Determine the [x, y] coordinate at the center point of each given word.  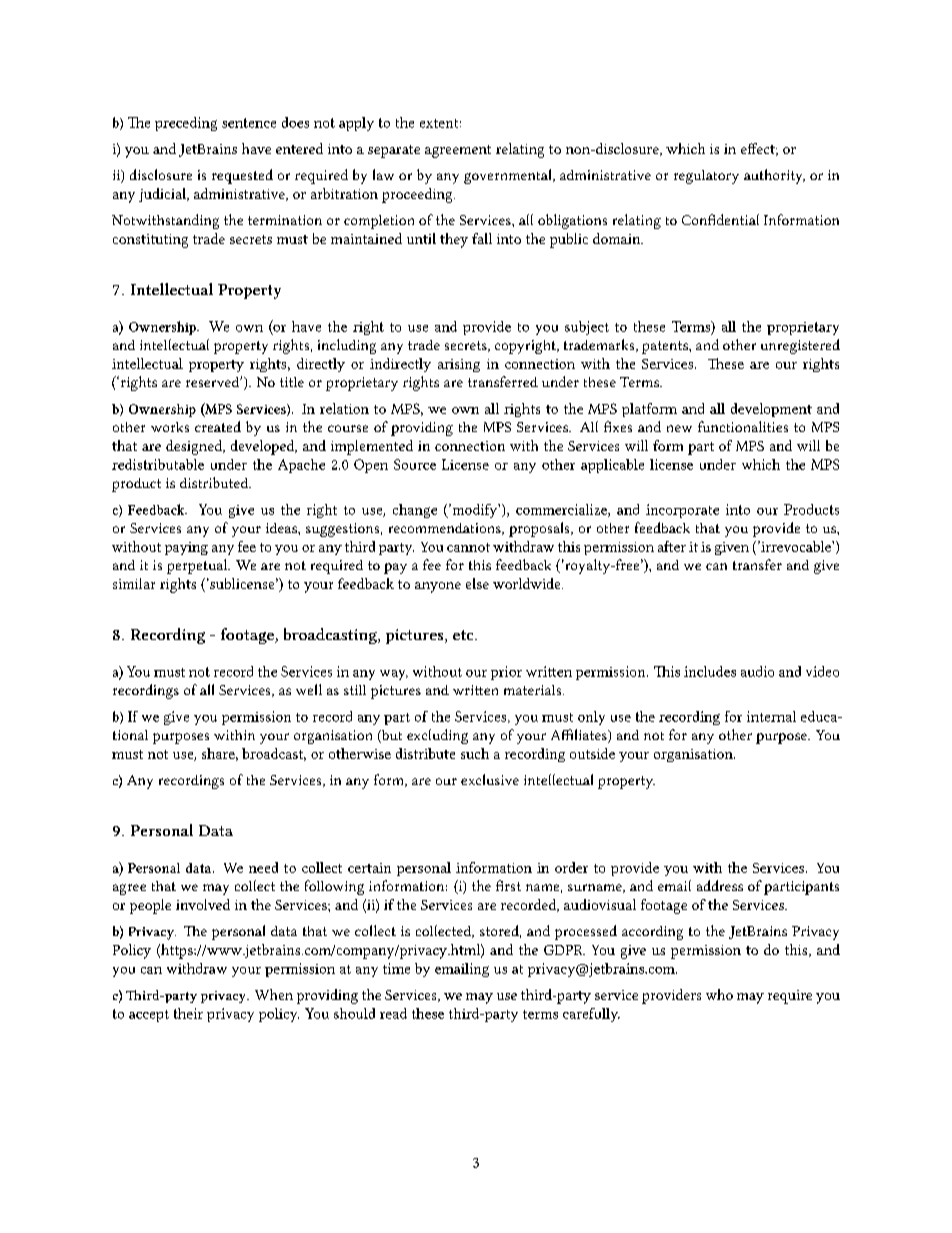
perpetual [198, 566]
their [188, 1013]
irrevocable [796, 546]
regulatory [706, 177]
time [396, 968]
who [719, 994]
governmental [509, 176]
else [477, 583]
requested [242, 176]
